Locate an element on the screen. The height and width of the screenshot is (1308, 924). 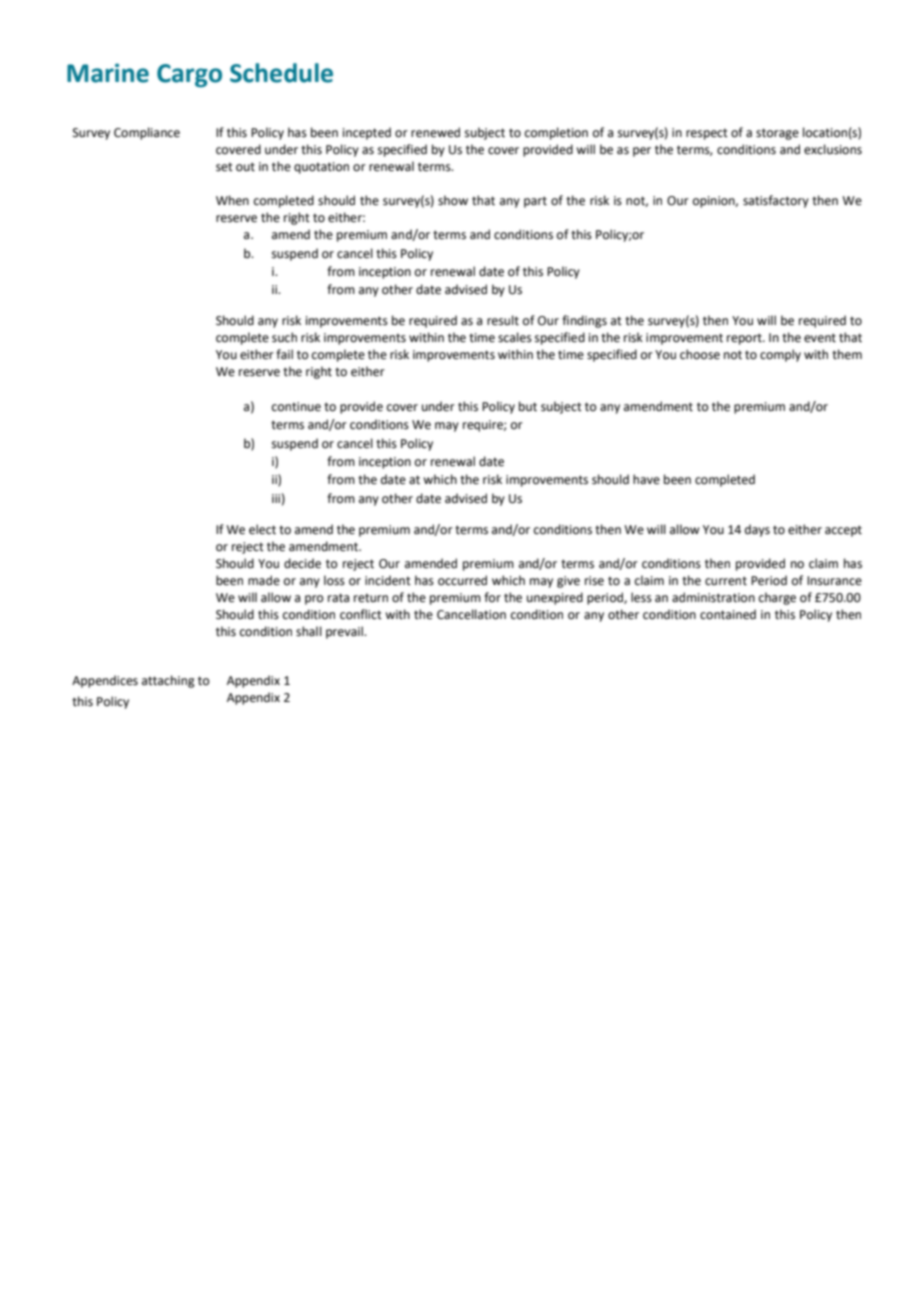
show is located at coordinates (453, 200).
